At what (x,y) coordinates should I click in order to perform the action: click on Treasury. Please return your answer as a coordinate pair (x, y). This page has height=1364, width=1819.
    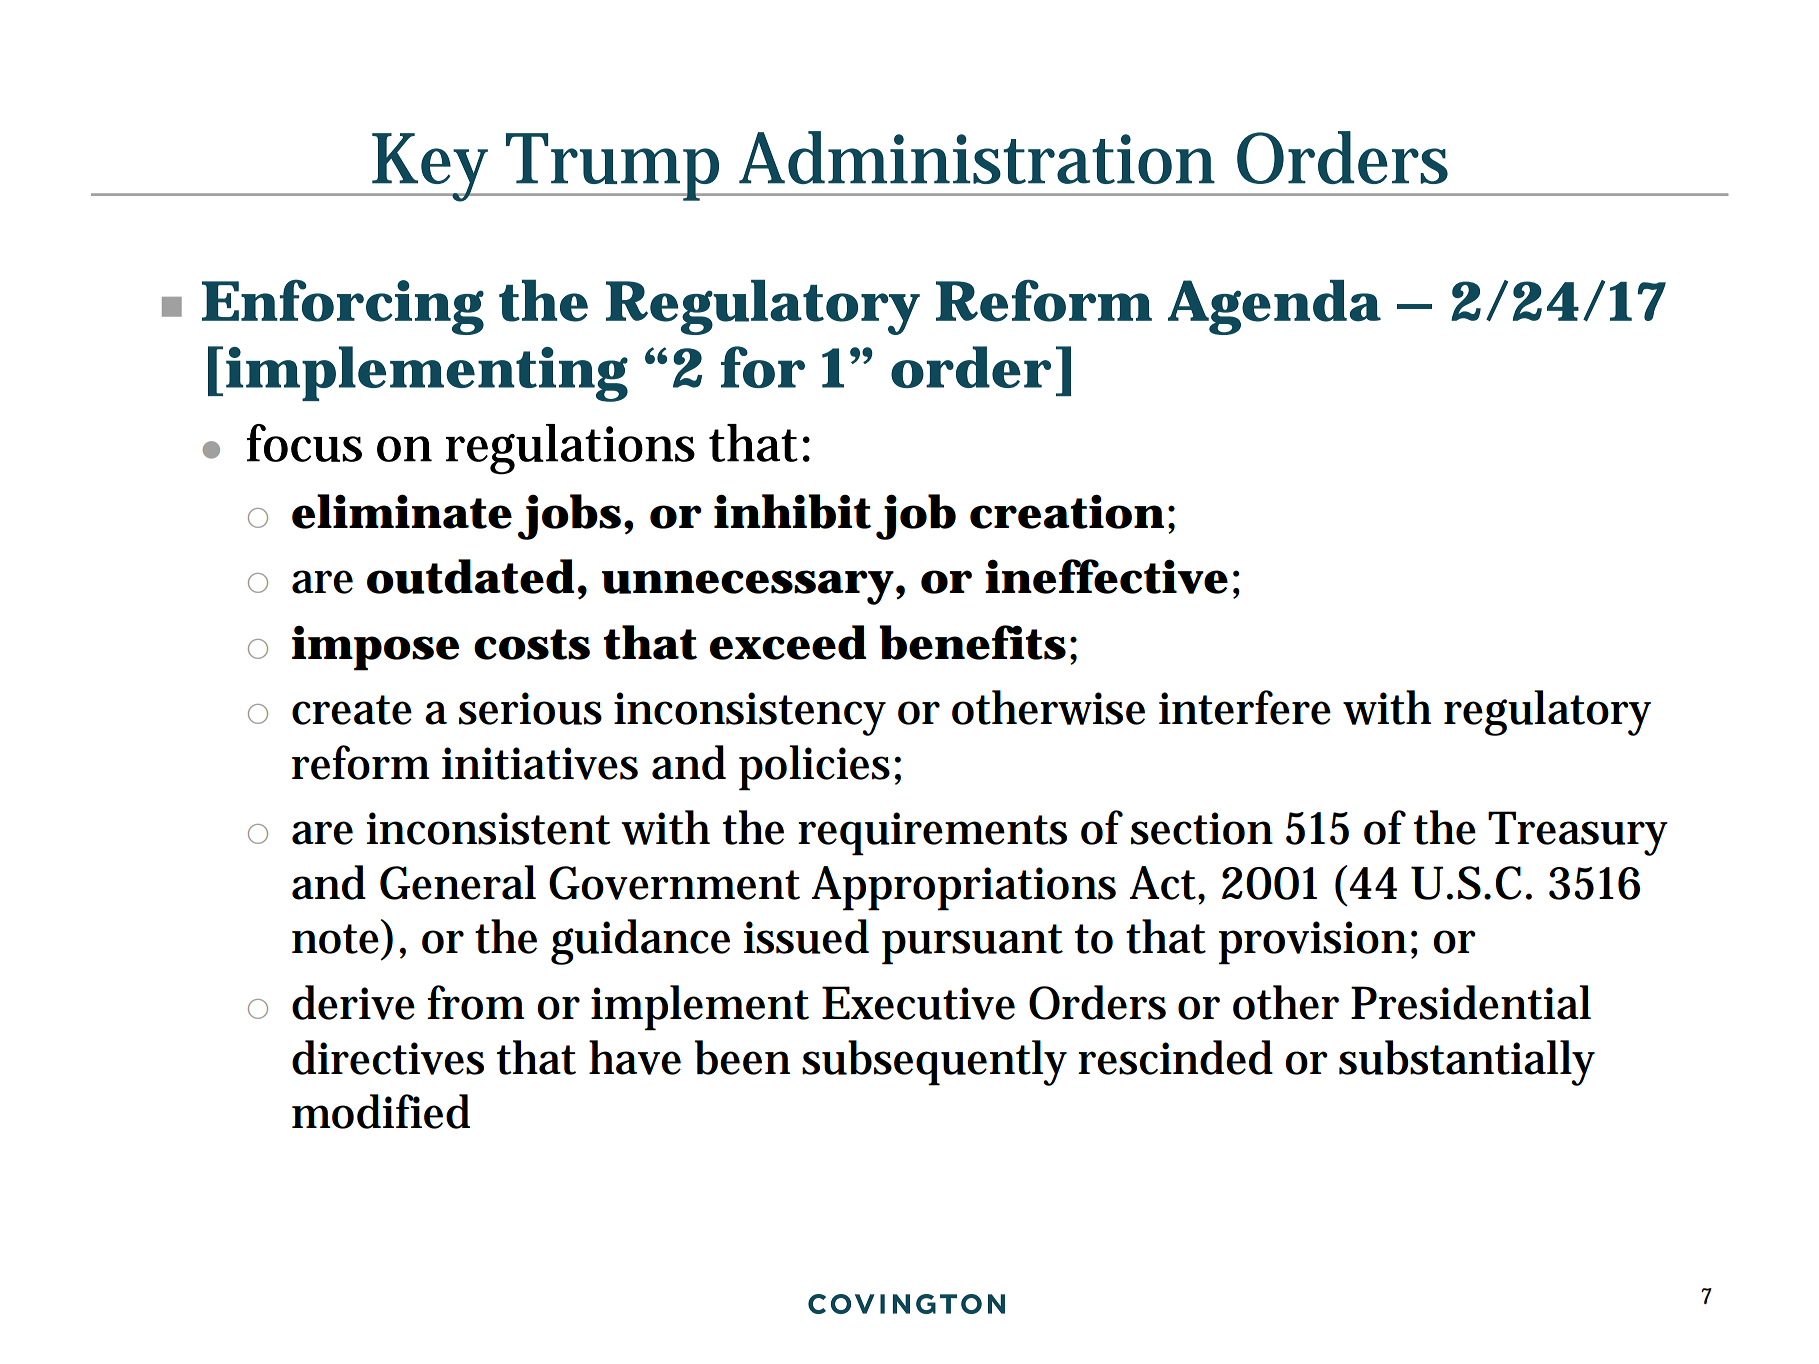
    Looking at the image, I should click on (1578, 833).
